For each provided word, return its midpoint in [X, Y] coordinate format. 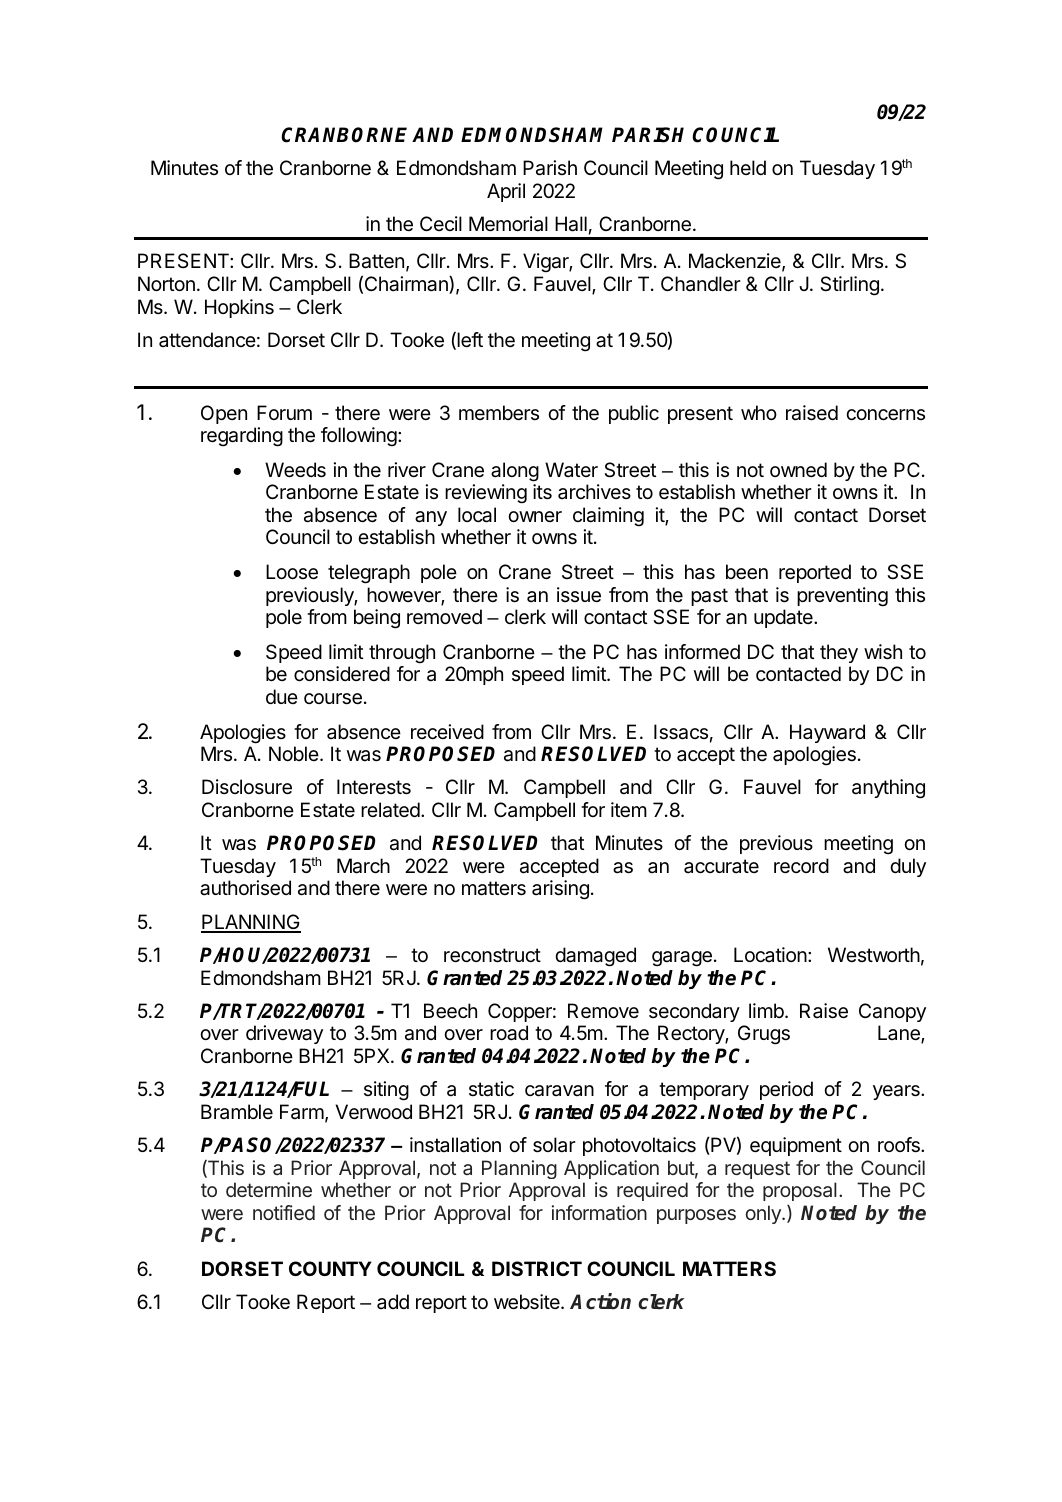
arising [560, 890]
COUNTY [330, 1268]
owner [535, 516]
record [801, 866]
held [748, 167]
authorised [245, 888]
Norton [166, 283]
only [764, 1214]
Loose [292, 572]
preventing [842, 597]
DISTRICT [537, 1268]
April [506, 192]
